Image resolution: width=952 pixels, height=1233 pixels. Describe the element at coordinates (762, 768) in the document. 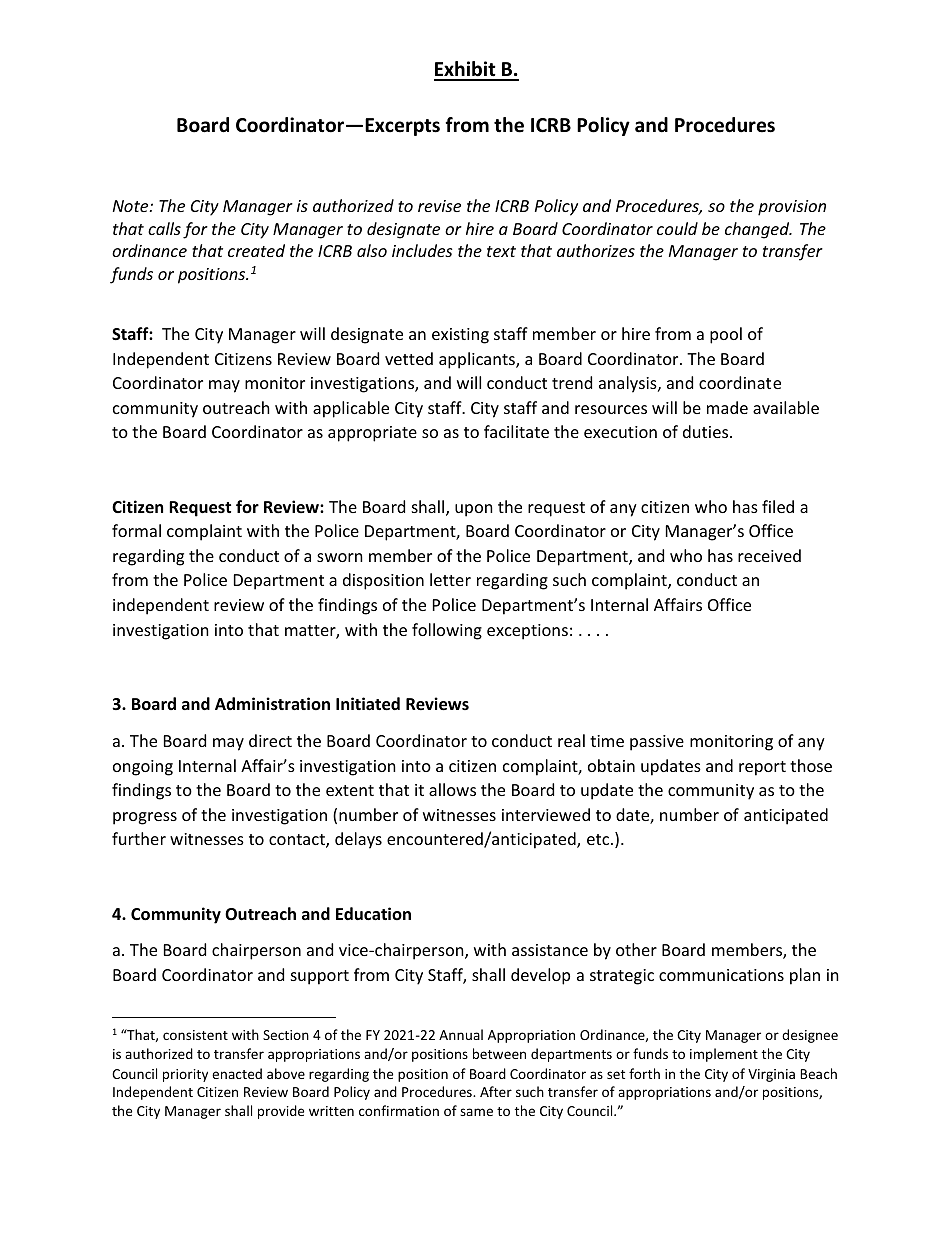

I see `report` at that location.
